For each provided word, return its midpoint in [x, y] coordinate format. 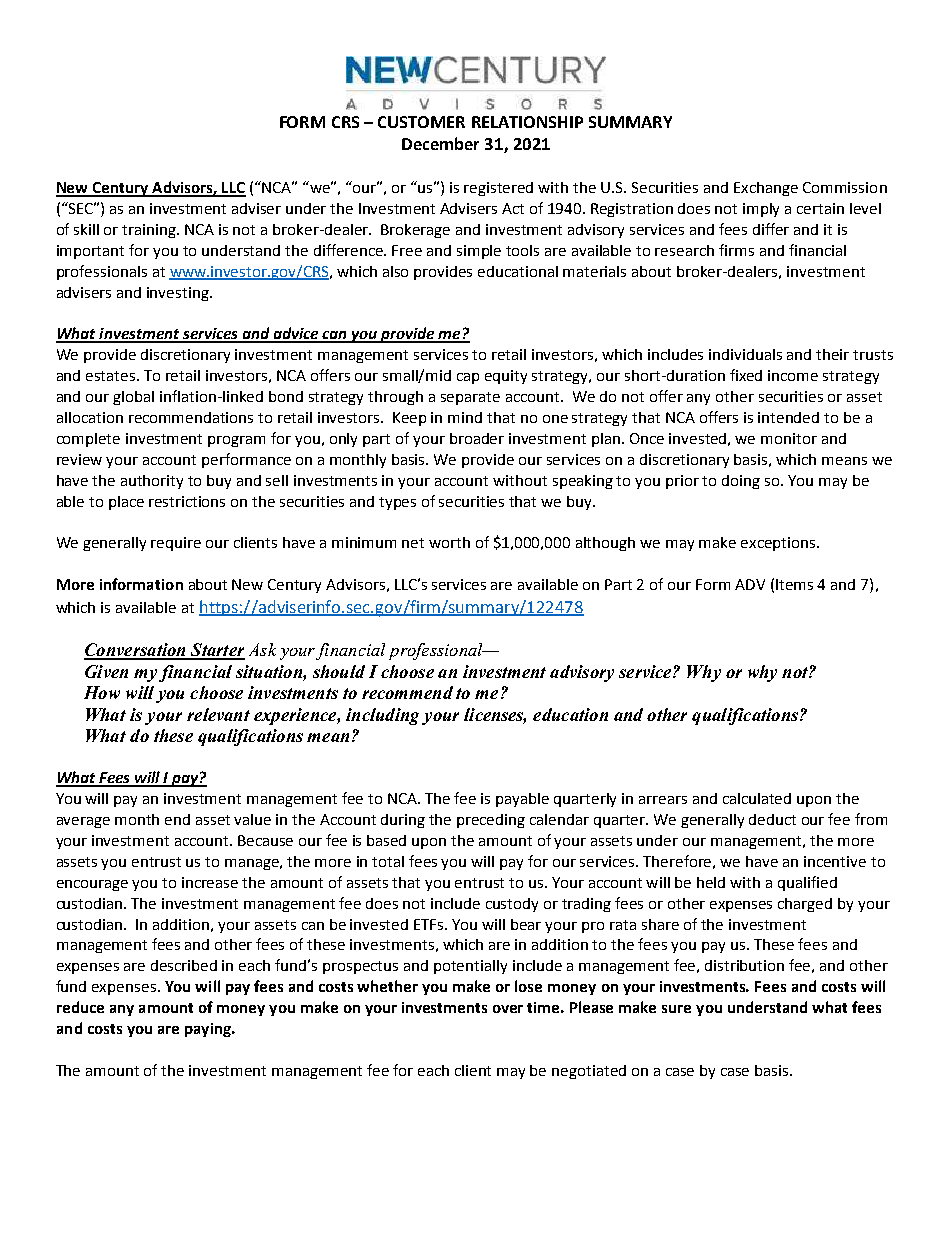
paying [209, 1030]
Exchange [766, 189]
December [440, 143]
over [508, 1009]
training [150, 231]
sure [676, 1009]
